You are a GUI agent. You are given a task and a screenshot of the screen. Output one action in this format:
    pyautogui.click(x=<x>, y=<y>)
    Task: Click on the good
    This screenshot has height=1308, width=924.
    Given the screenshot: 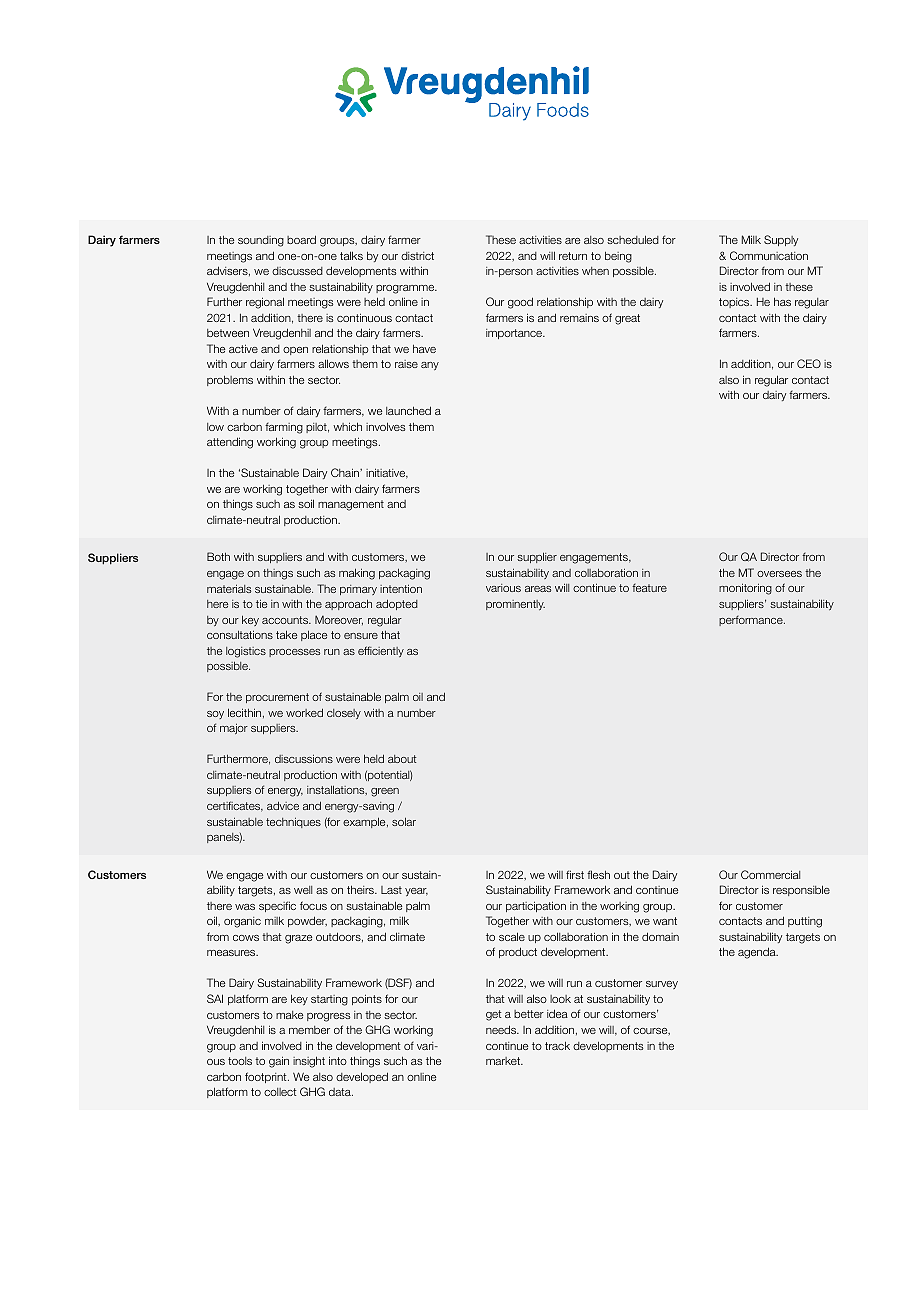 What is the action you would take?
    pyautogui.click(x=520, y=303)
